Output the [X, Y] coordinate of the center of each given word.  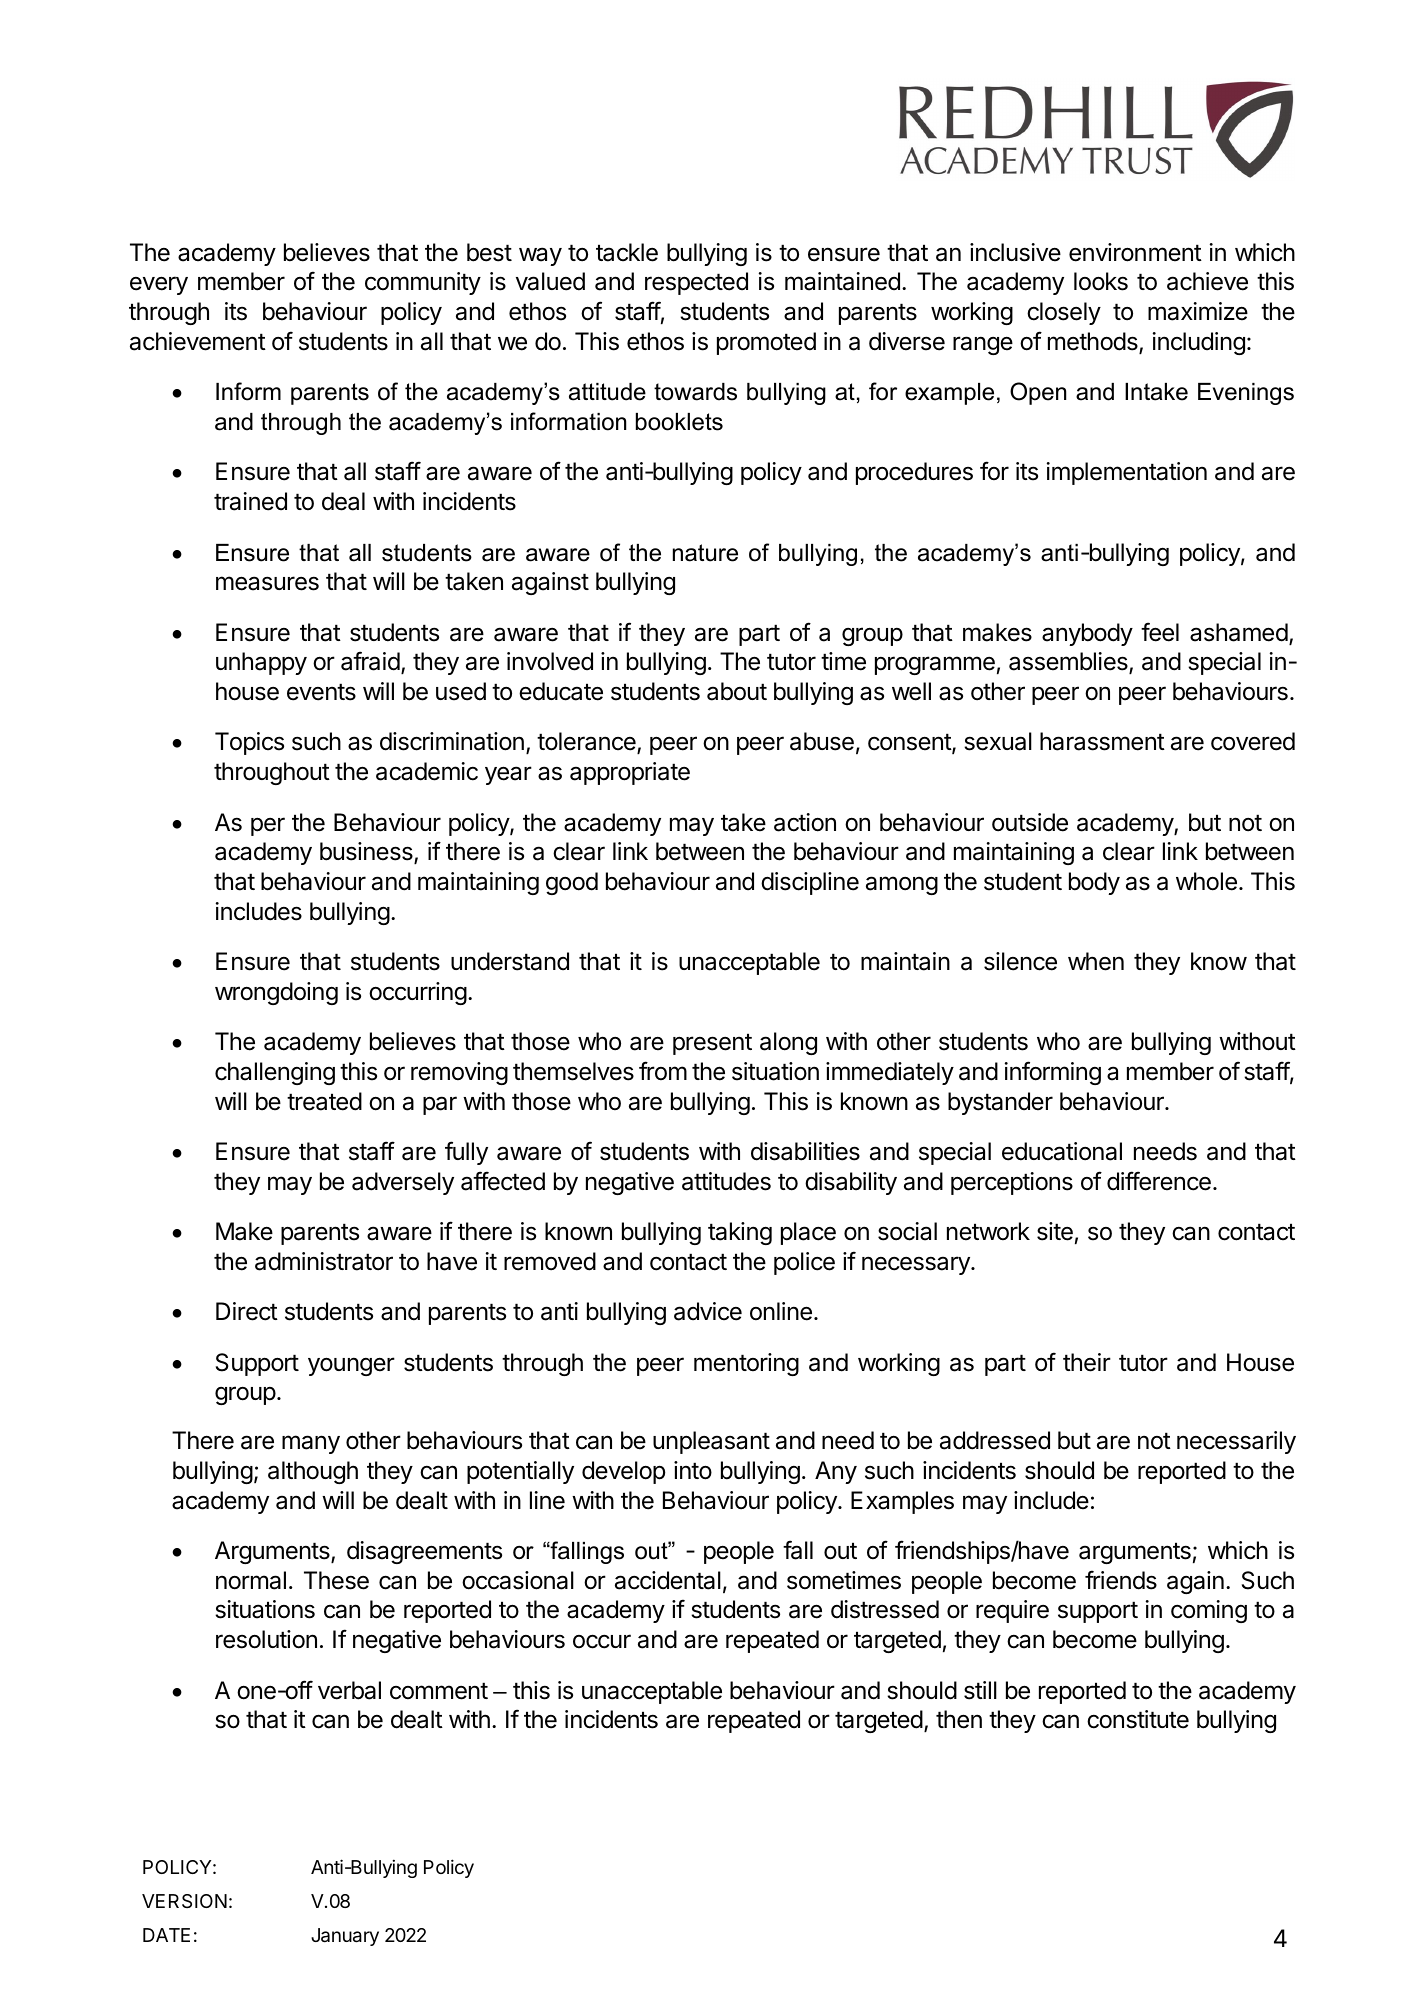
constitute [1138, 1719]
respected [696, 283]
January [345, 1937]
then [959, 1719]
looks [1101, 281]
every [159, 285]
